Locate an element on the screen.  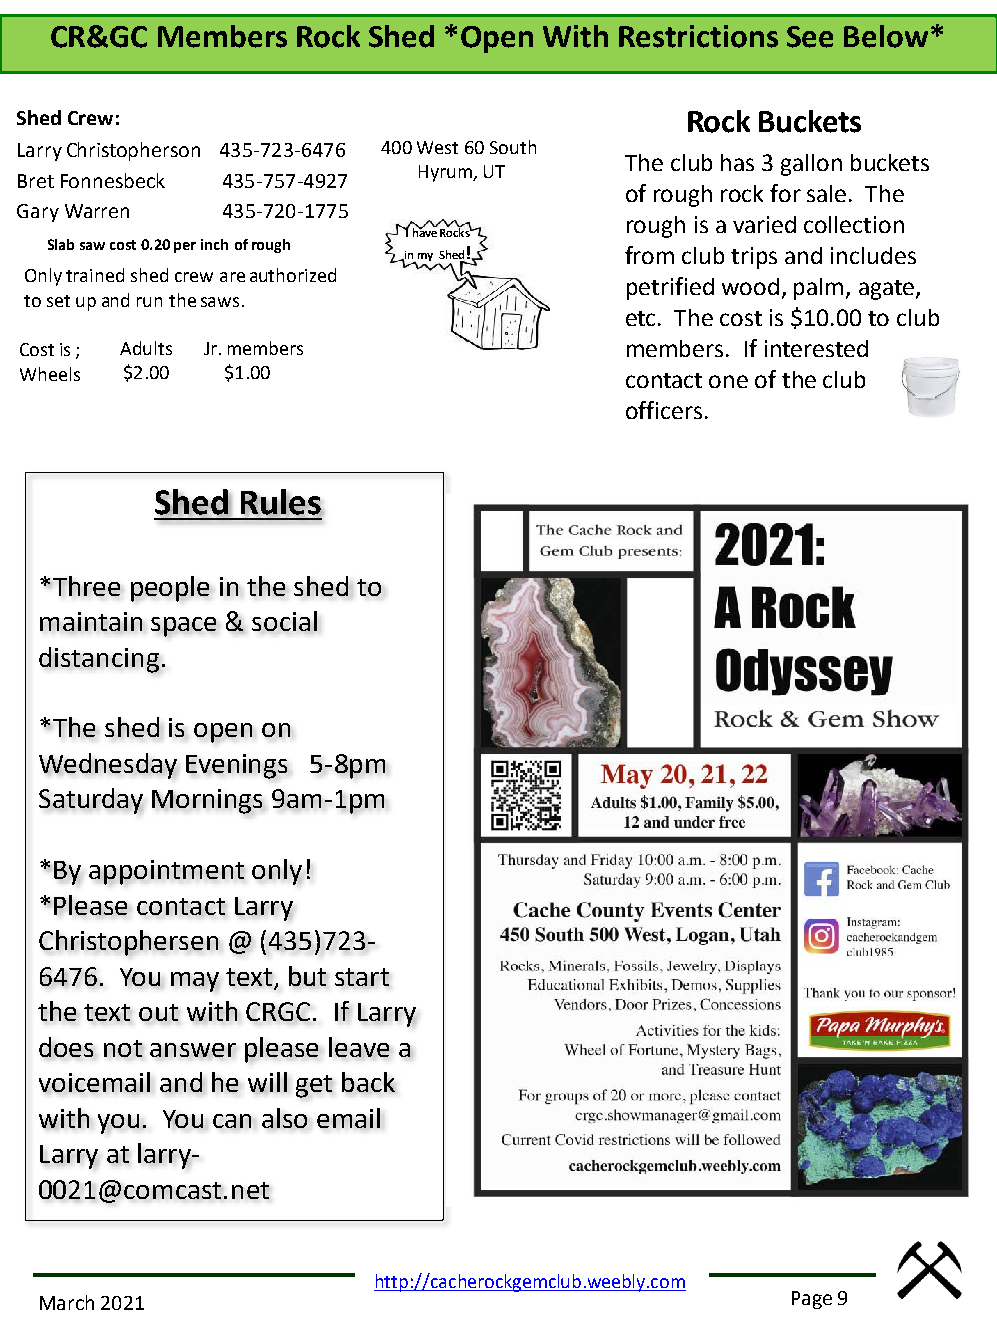
may is located at coordinates (195, 982).
